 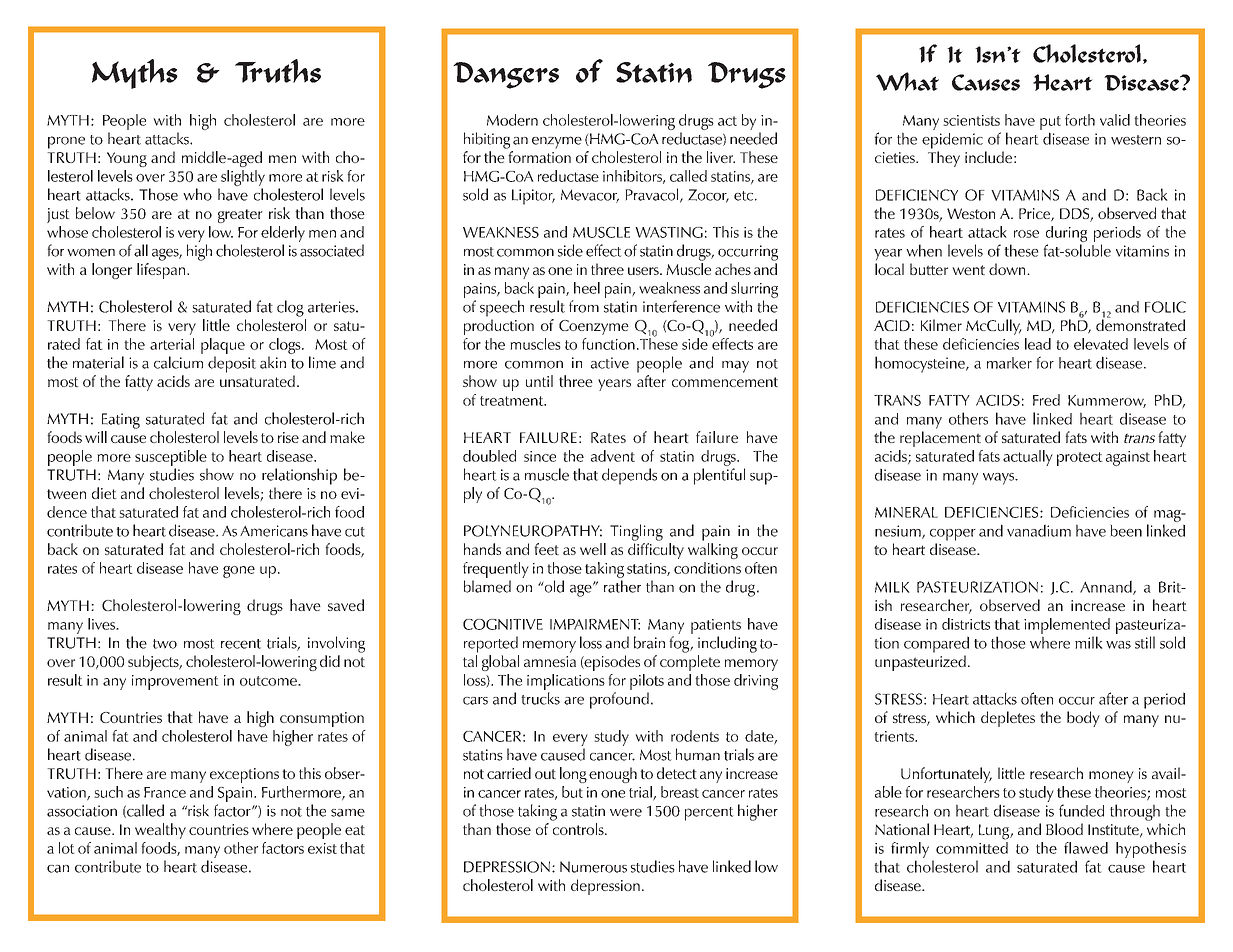 What do you see at coordinates (587, 288) in the page?
I see `heel` at bounding box center [587, 288].
